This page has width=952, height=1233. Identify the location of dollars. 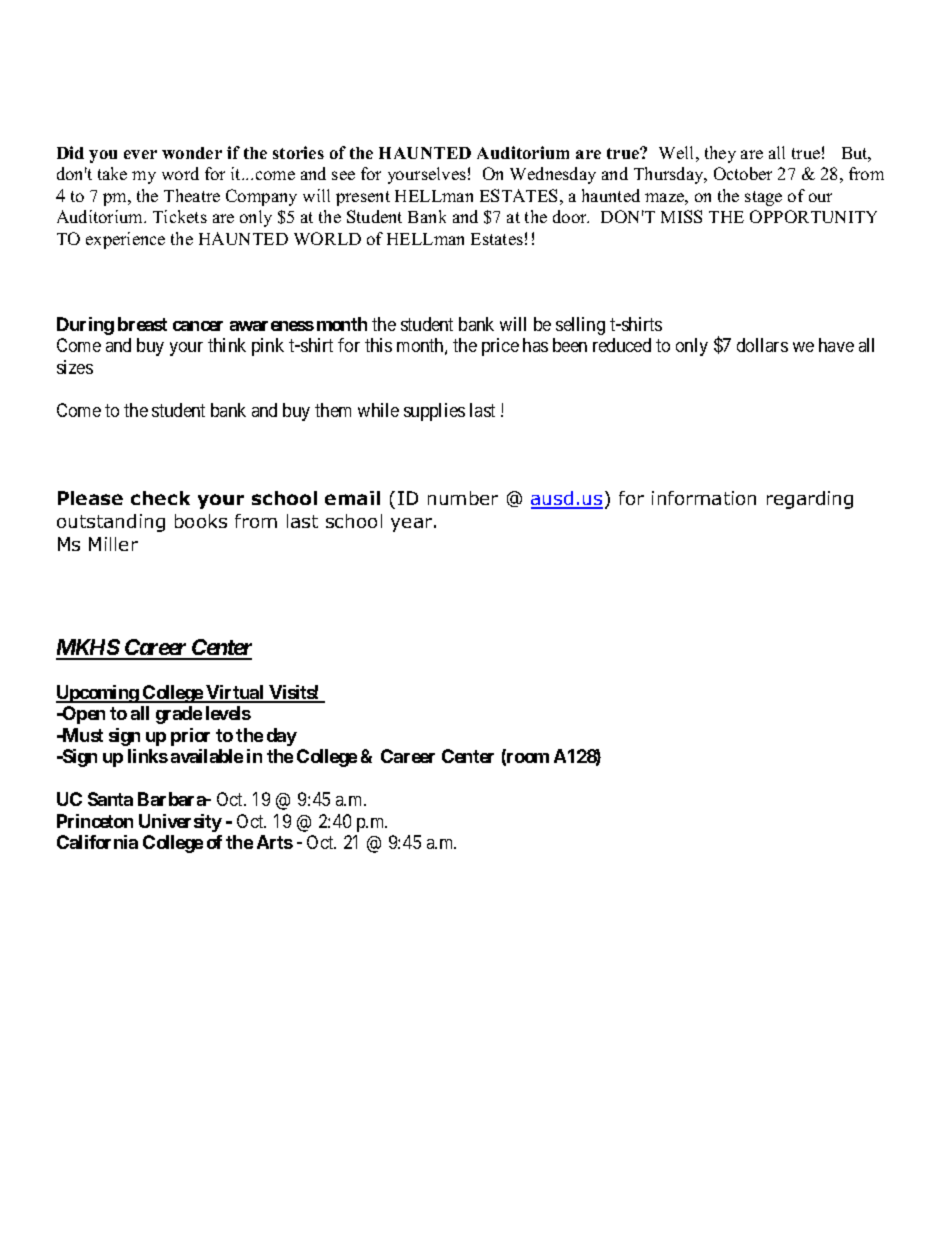
(762, 345).
